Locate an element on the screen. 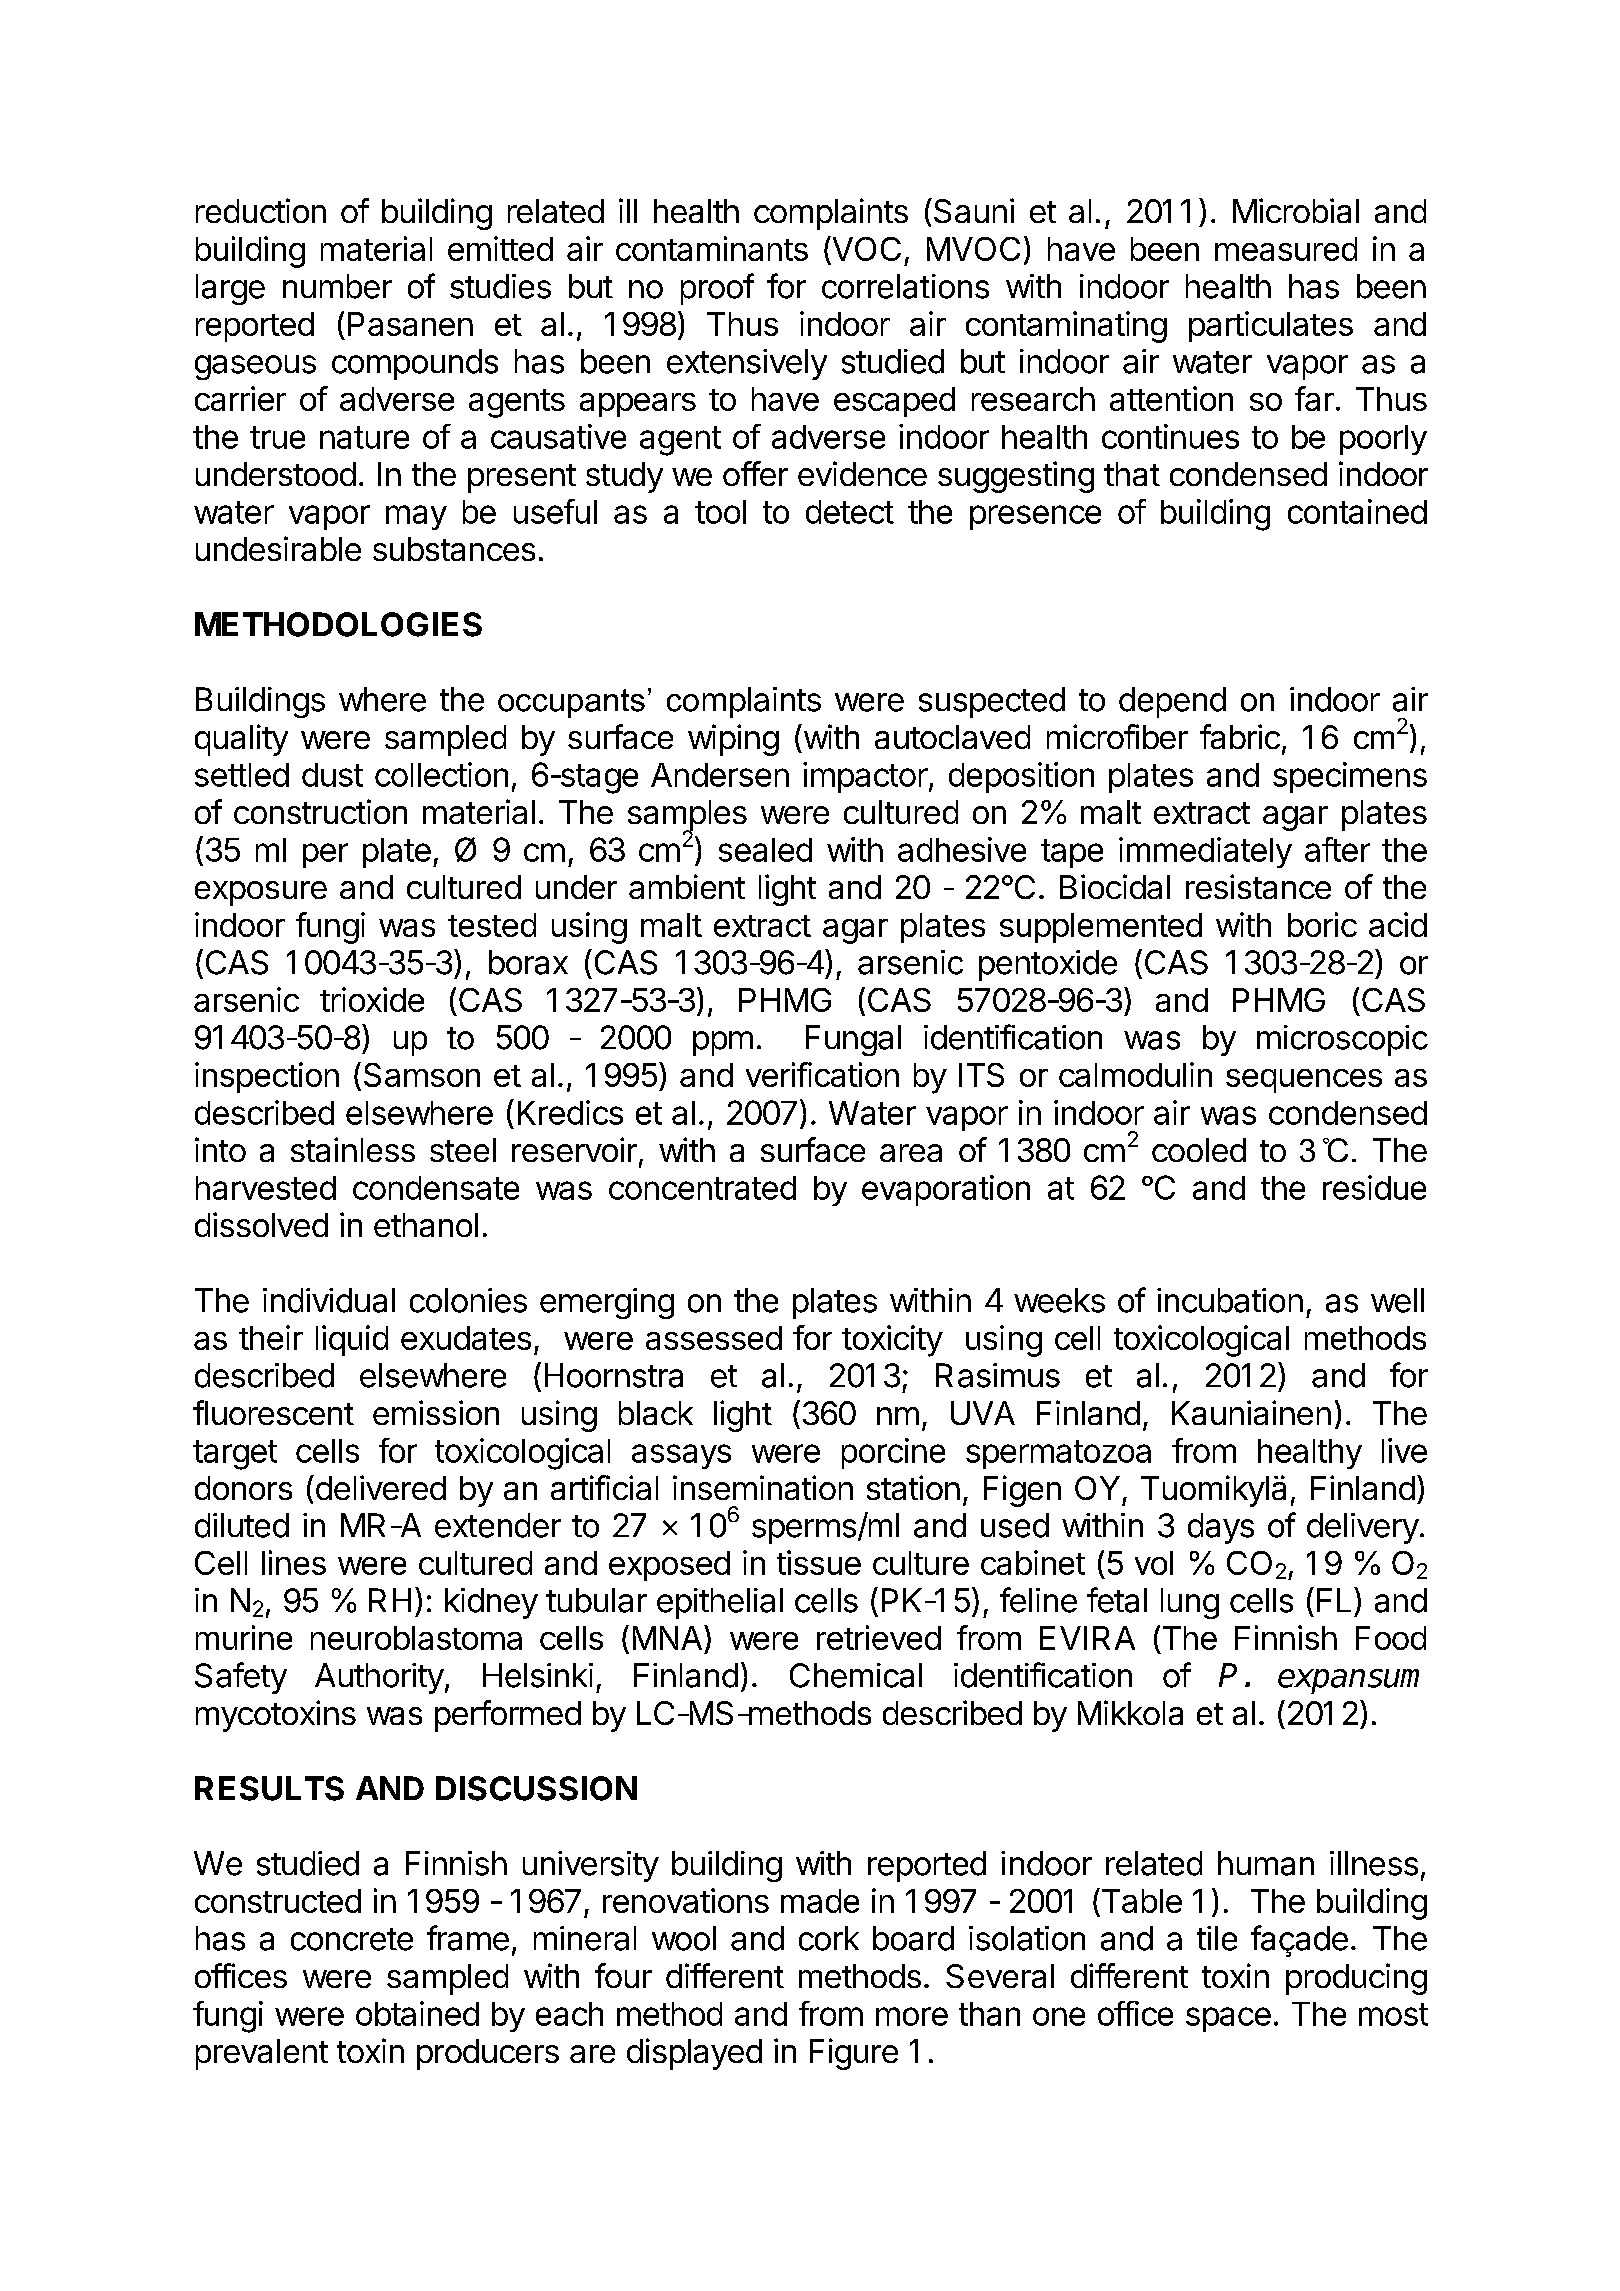 The width and height of the screenshot is (1620, 2291). sealed is located at coordinates (765, 850).
